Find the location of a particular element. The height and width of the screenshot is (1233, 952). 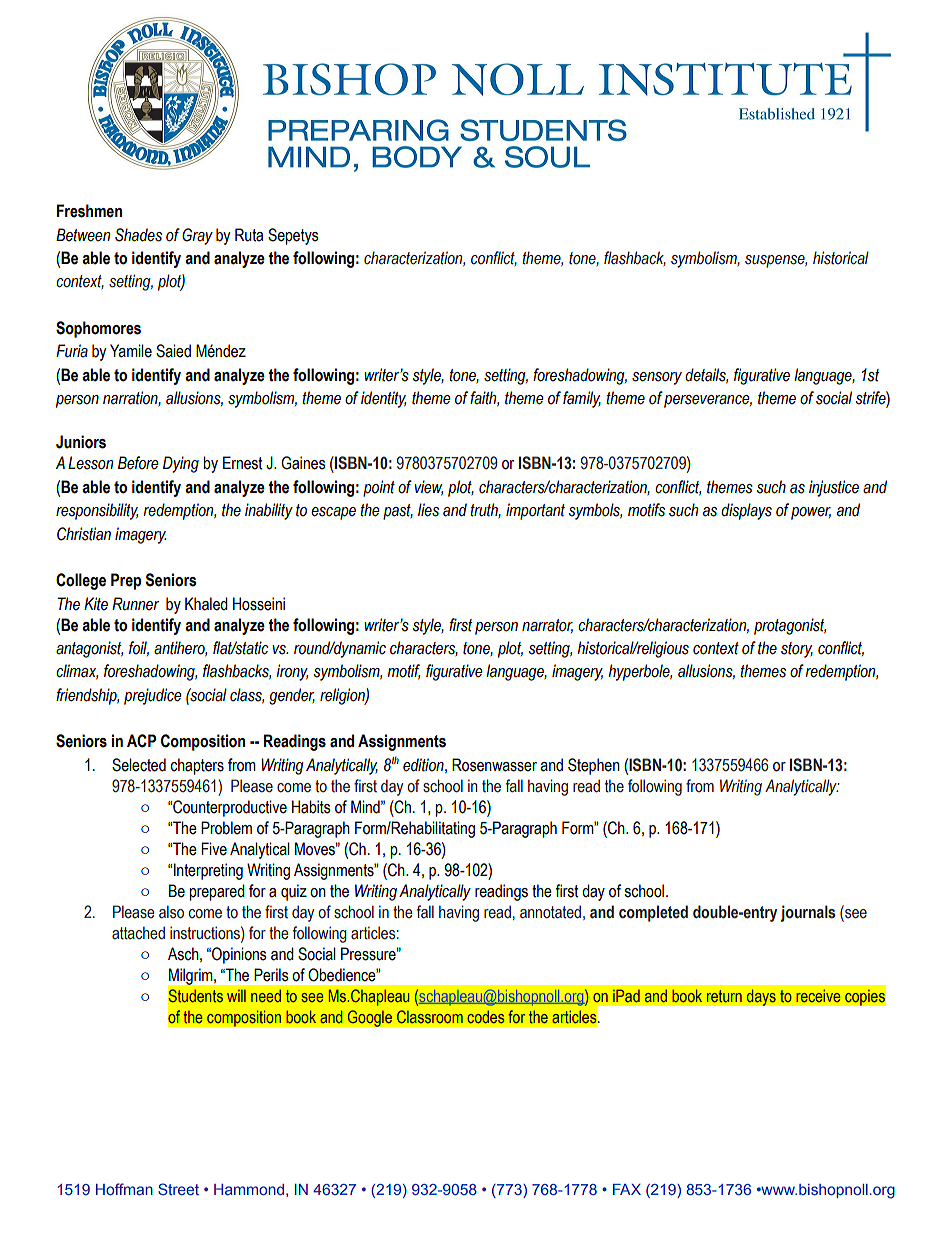

Street is located at coordinates (178, 1189).
